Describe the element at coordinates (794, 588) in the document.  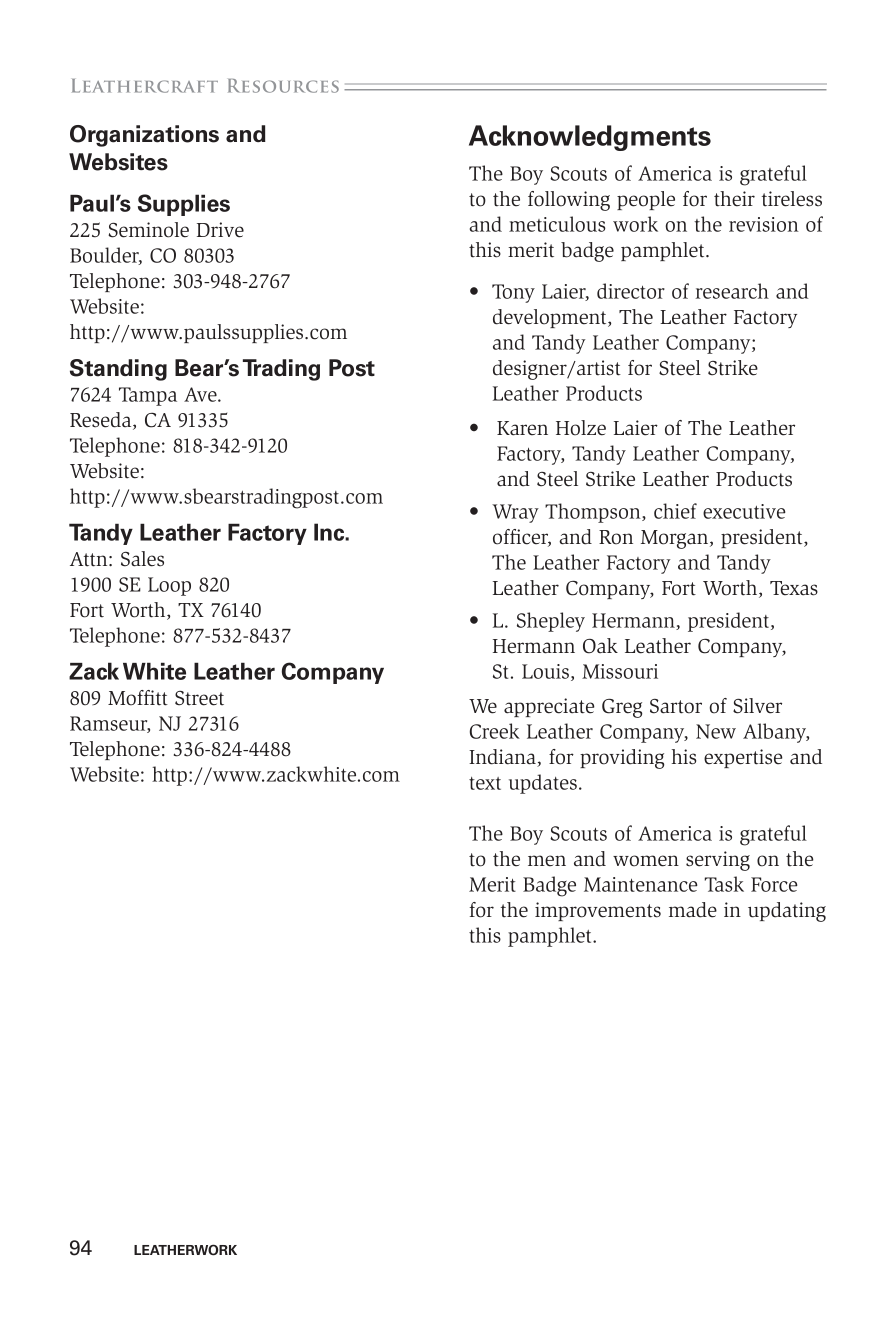
I see `Texas` at that location.
